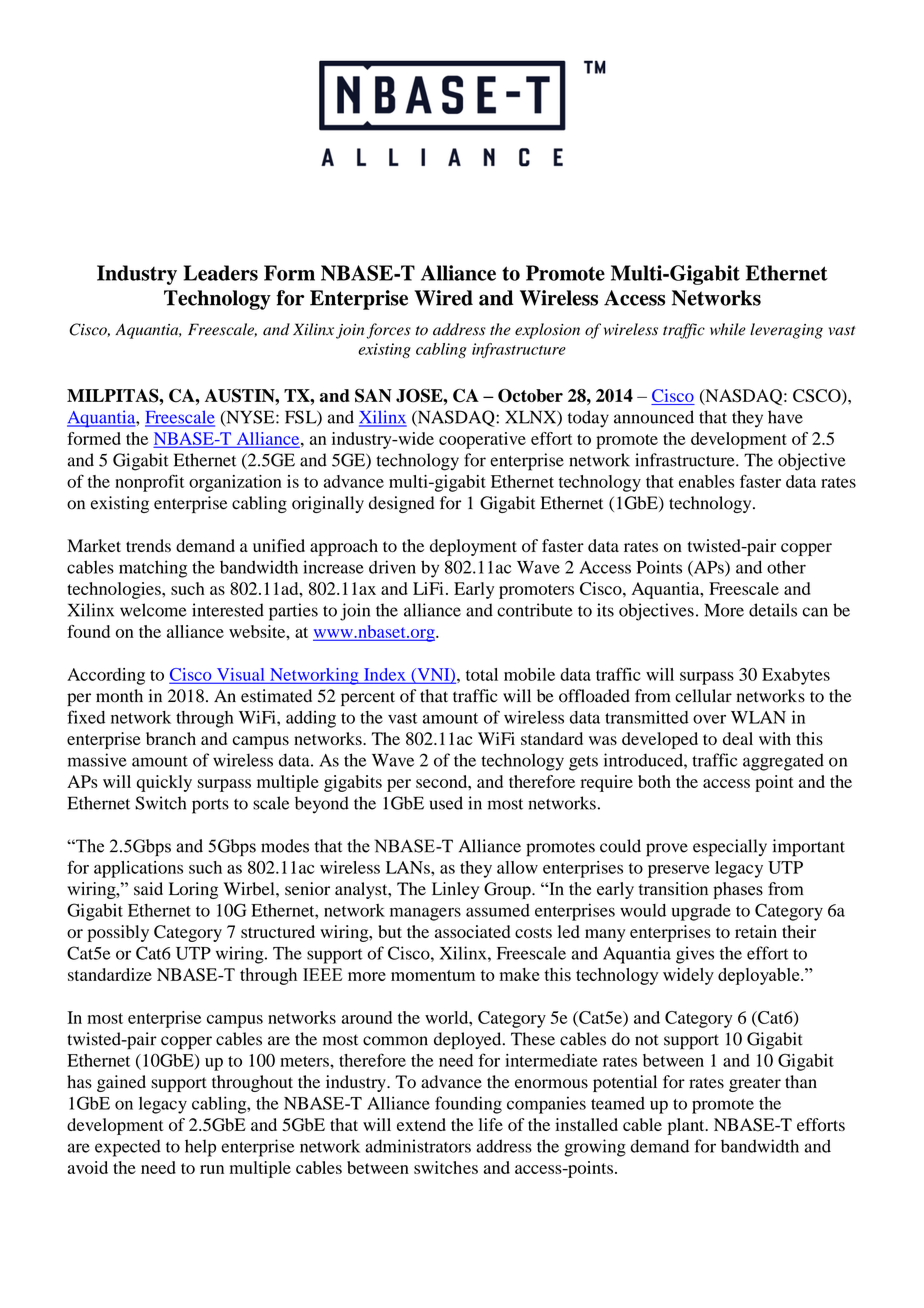  I want to click on possibly, so click(118, 933).
